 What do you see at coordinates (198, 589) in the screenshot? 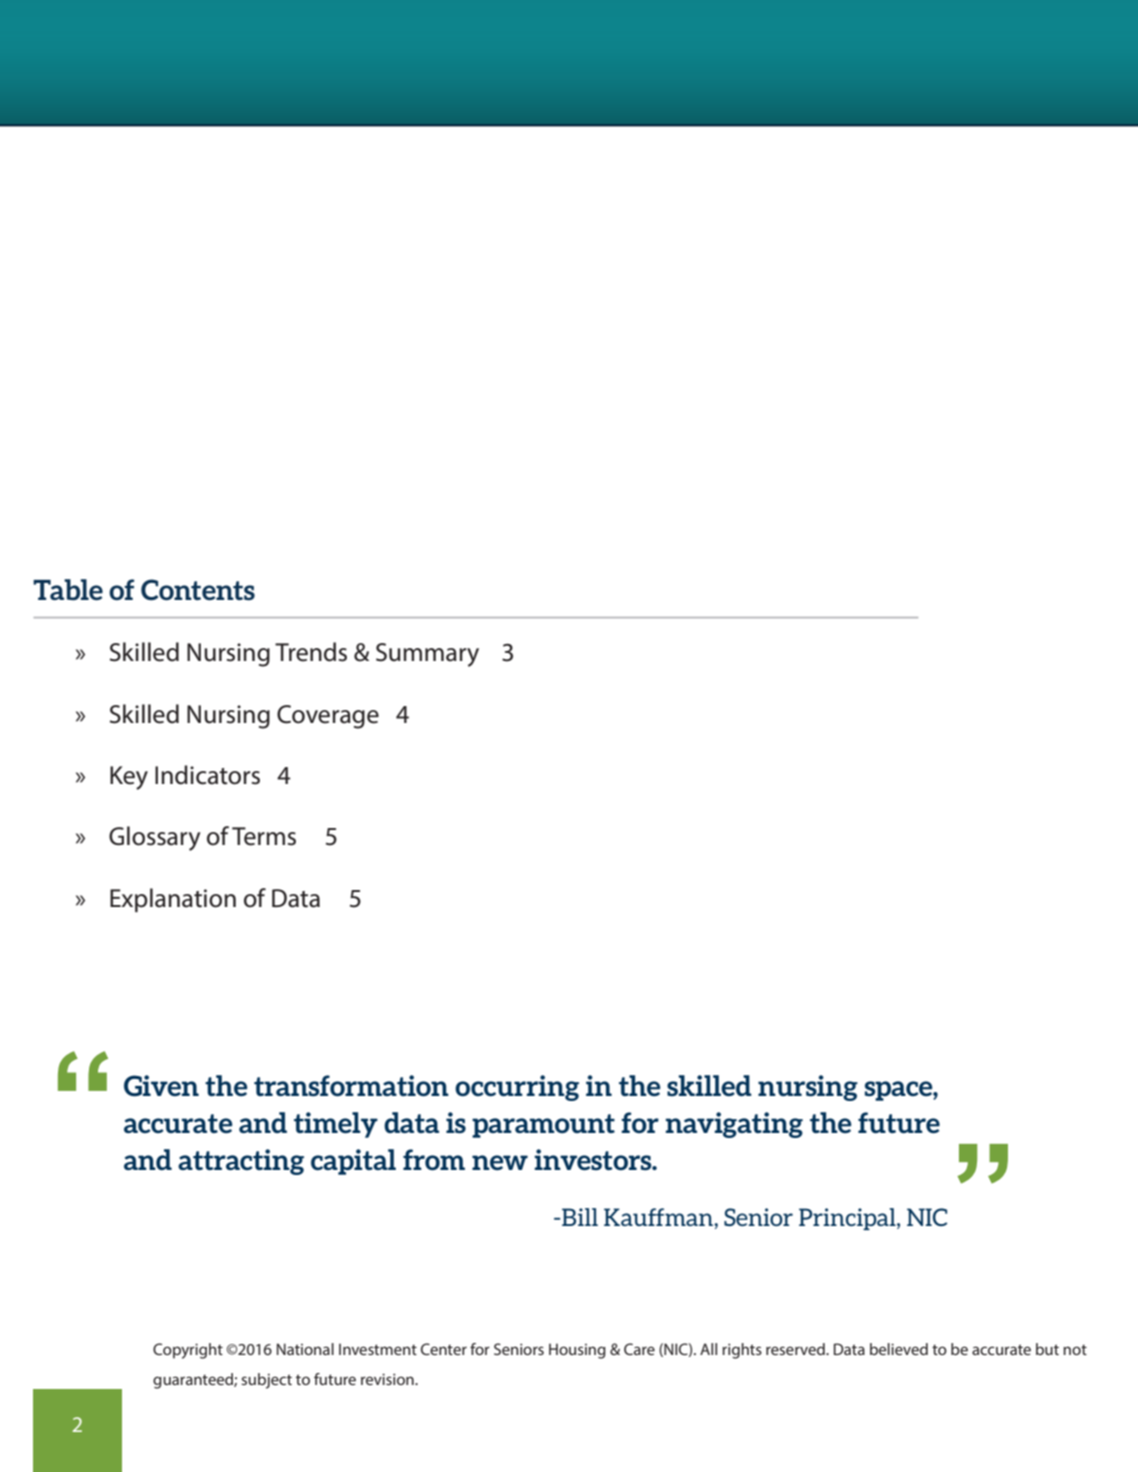
I see `Contents` at bounding box center [198, 589].
